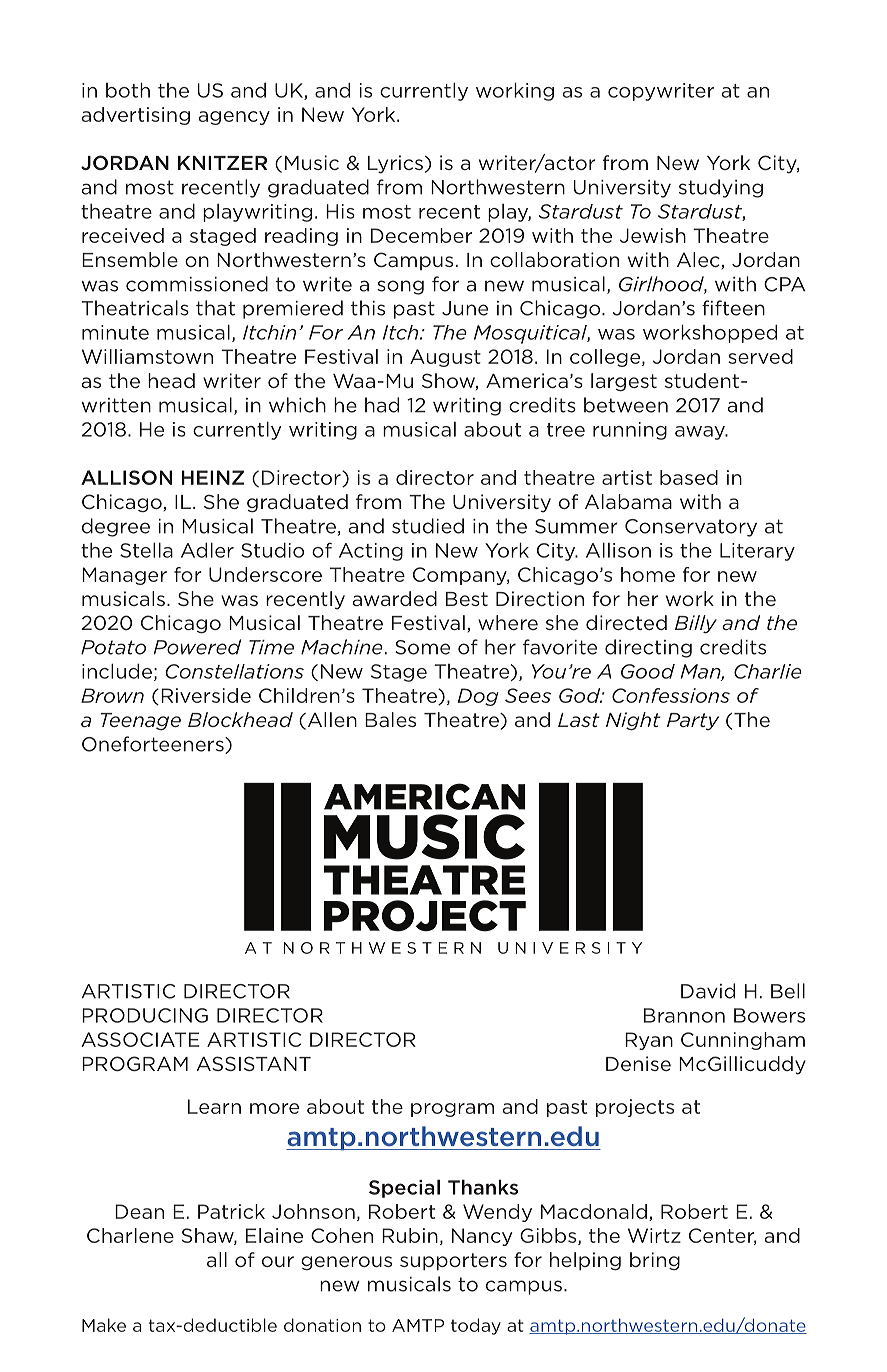 This screenshot has height=1372, width=887. I want to click on Best, so click(467, 599).
